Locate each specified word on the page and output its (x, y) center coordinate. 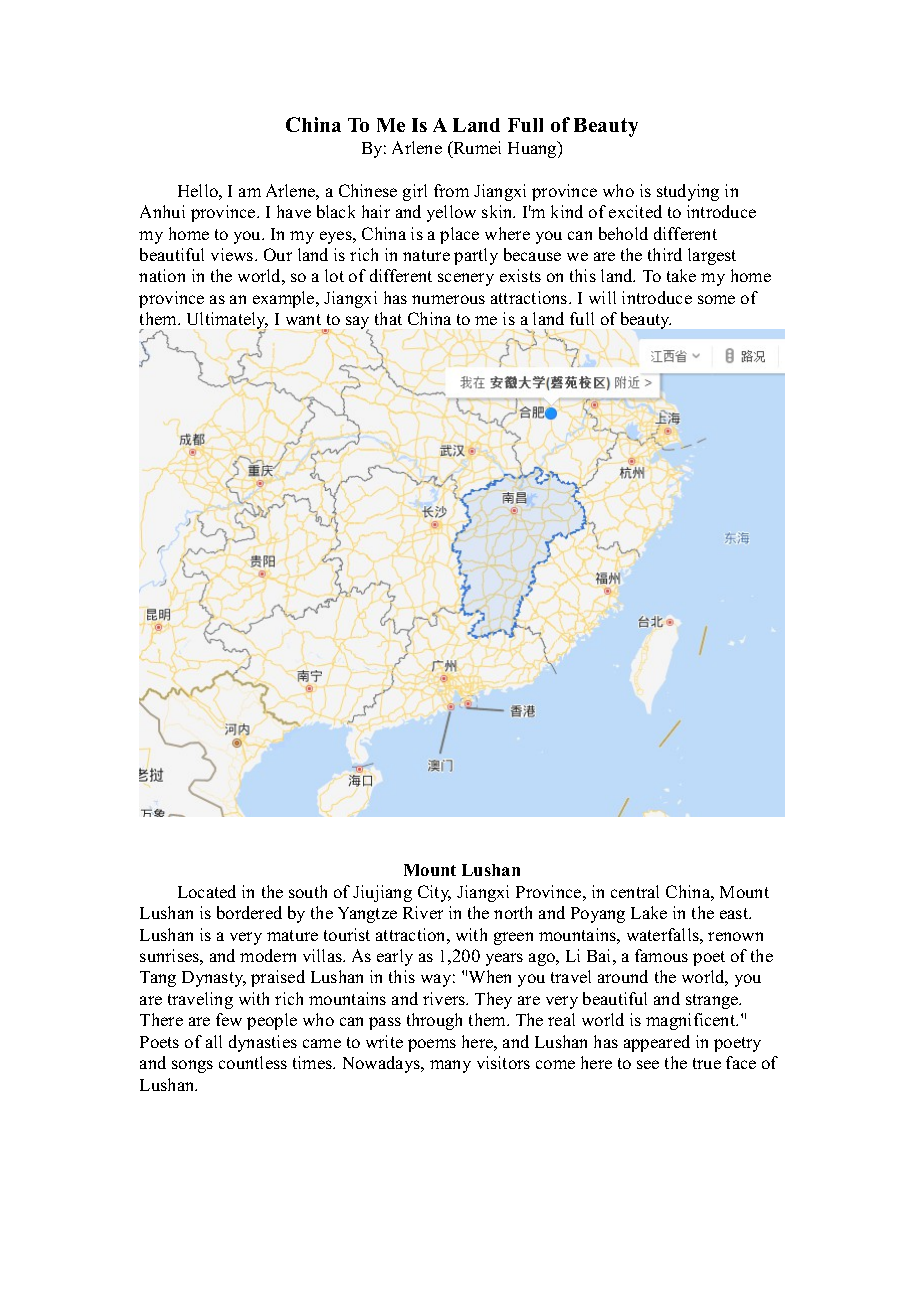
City (434, 893)
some (716, 299)
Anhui (162, 211)
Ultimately (227, 322)
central (635, 891)
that (388, 318)
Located (207, 891)
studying (688, 192)
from (451, 190)
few (229, 1019)
